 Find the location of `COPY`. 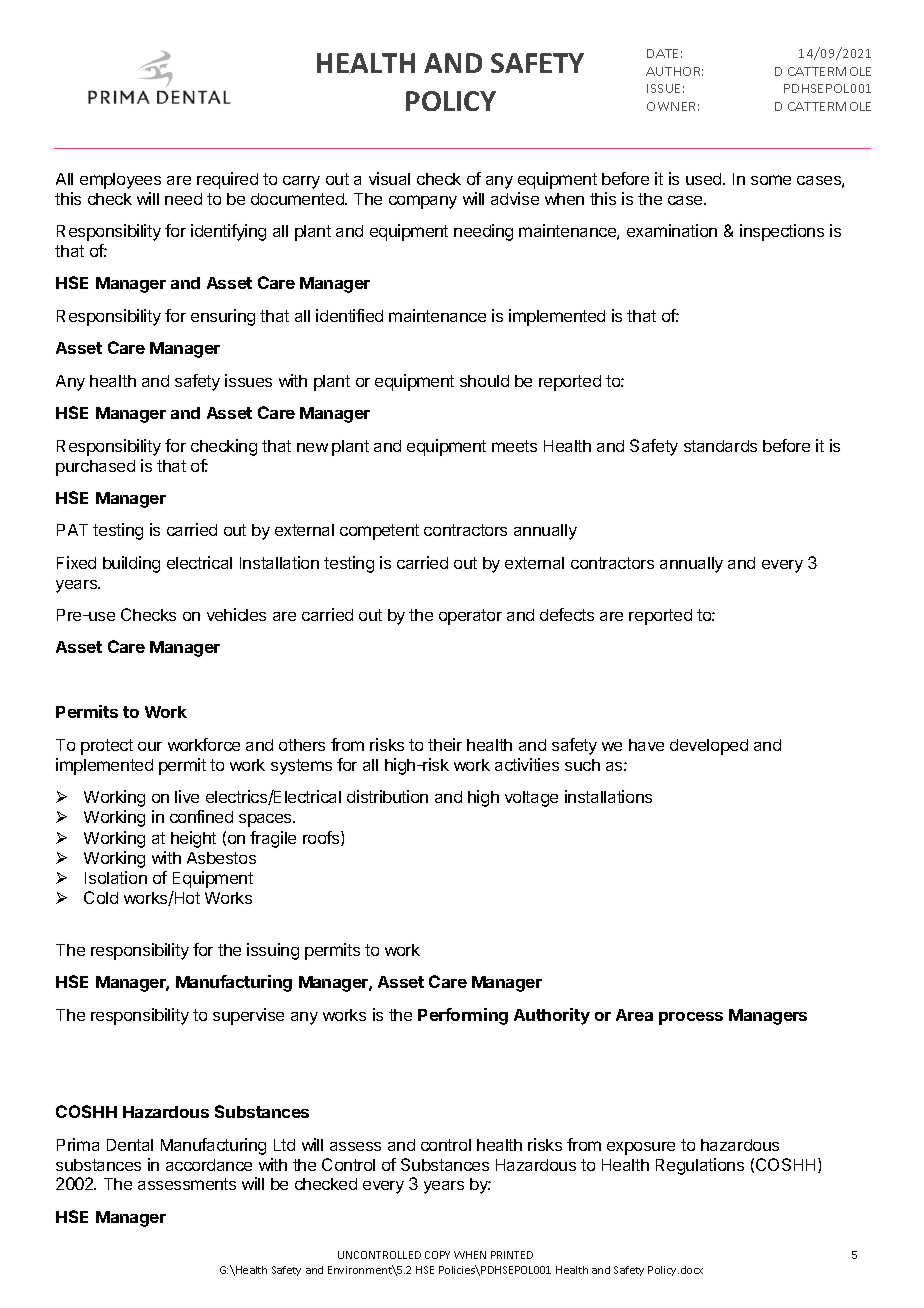

COPY is located at coordinates (437, 1255).
